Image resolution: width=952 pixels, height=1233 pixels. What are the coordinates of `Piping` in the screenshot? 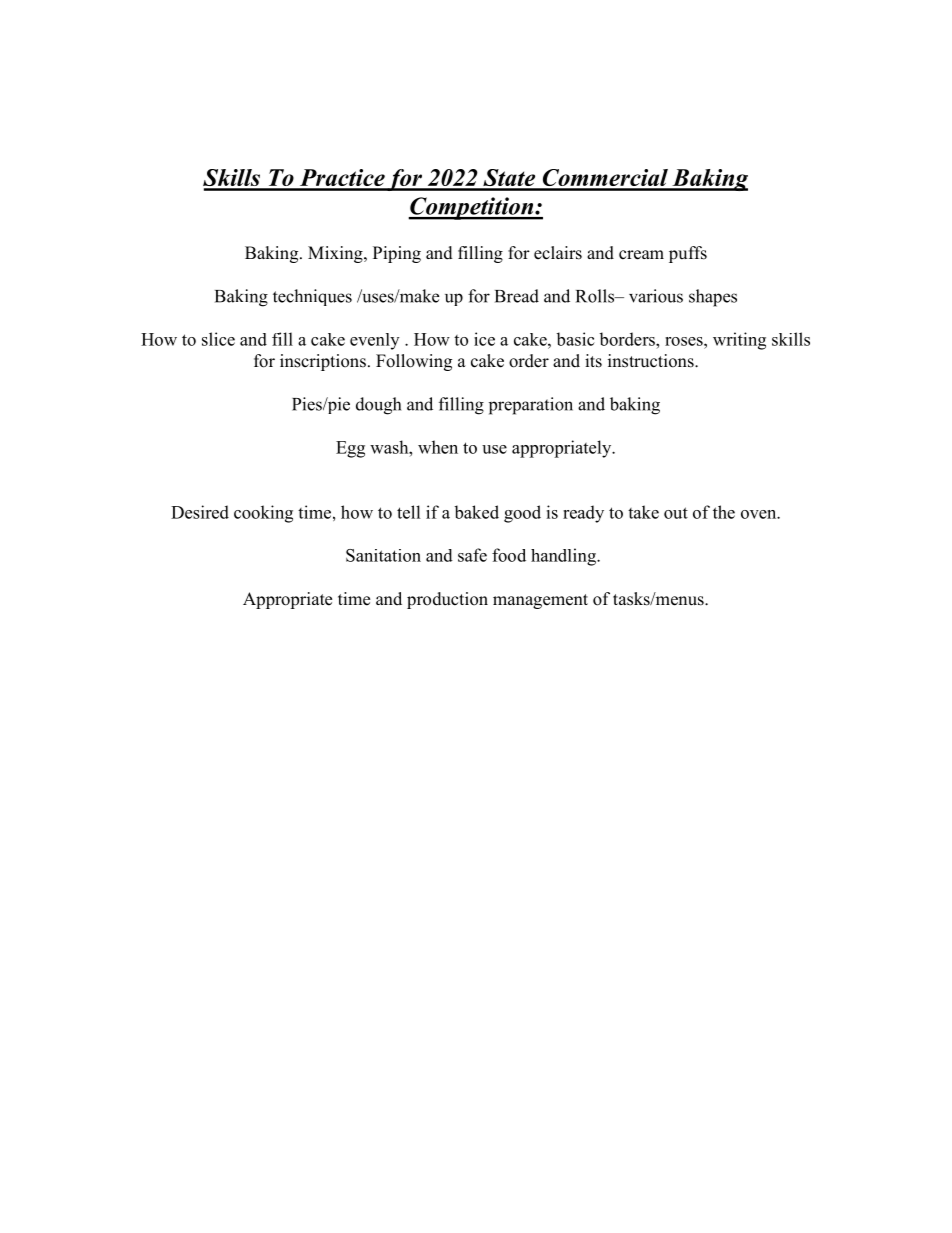 It's located at (397, 254).
